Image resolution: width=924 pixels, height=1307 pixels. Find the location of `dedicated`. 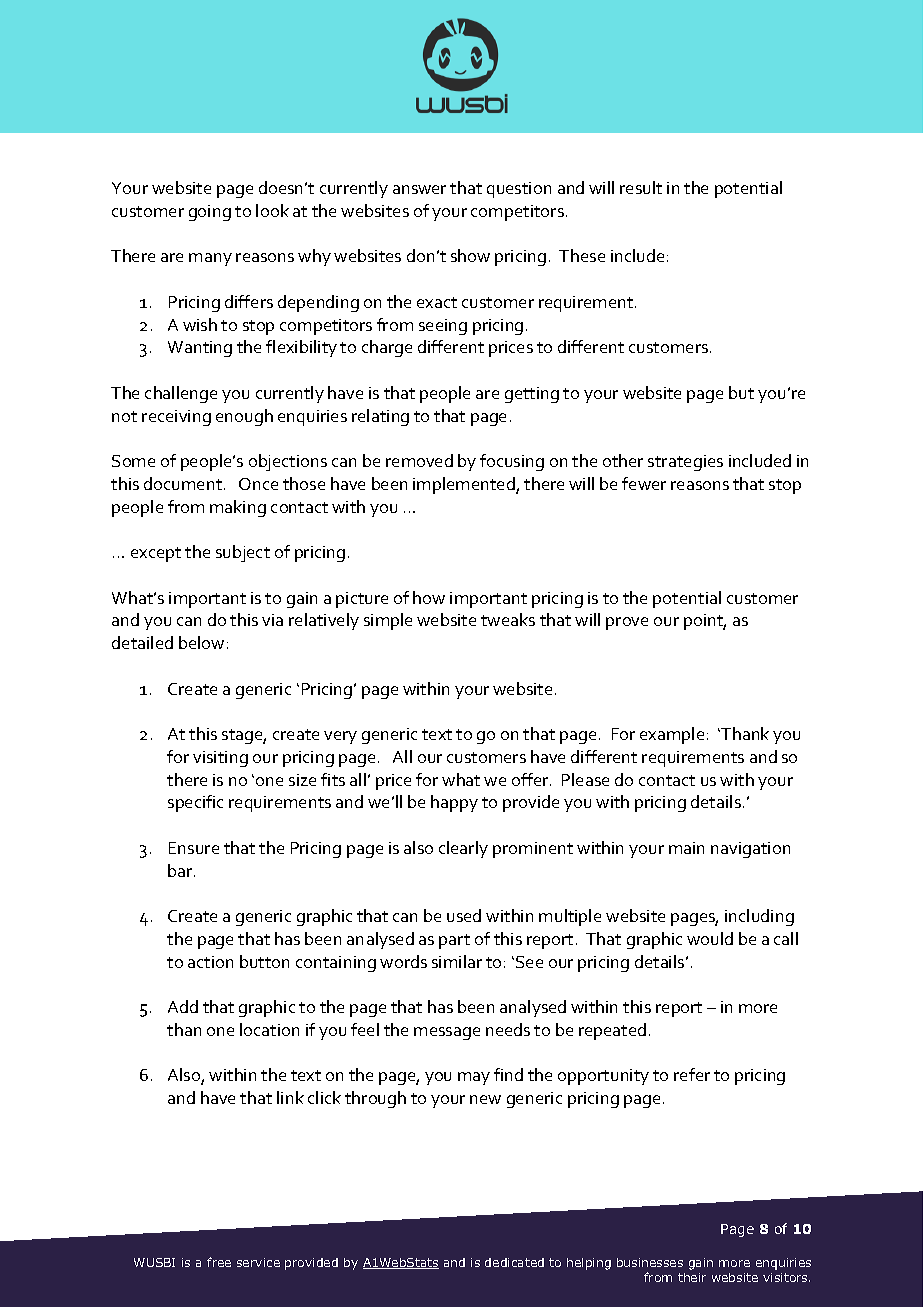

dedicated is located at coordinates (514, 1262).
